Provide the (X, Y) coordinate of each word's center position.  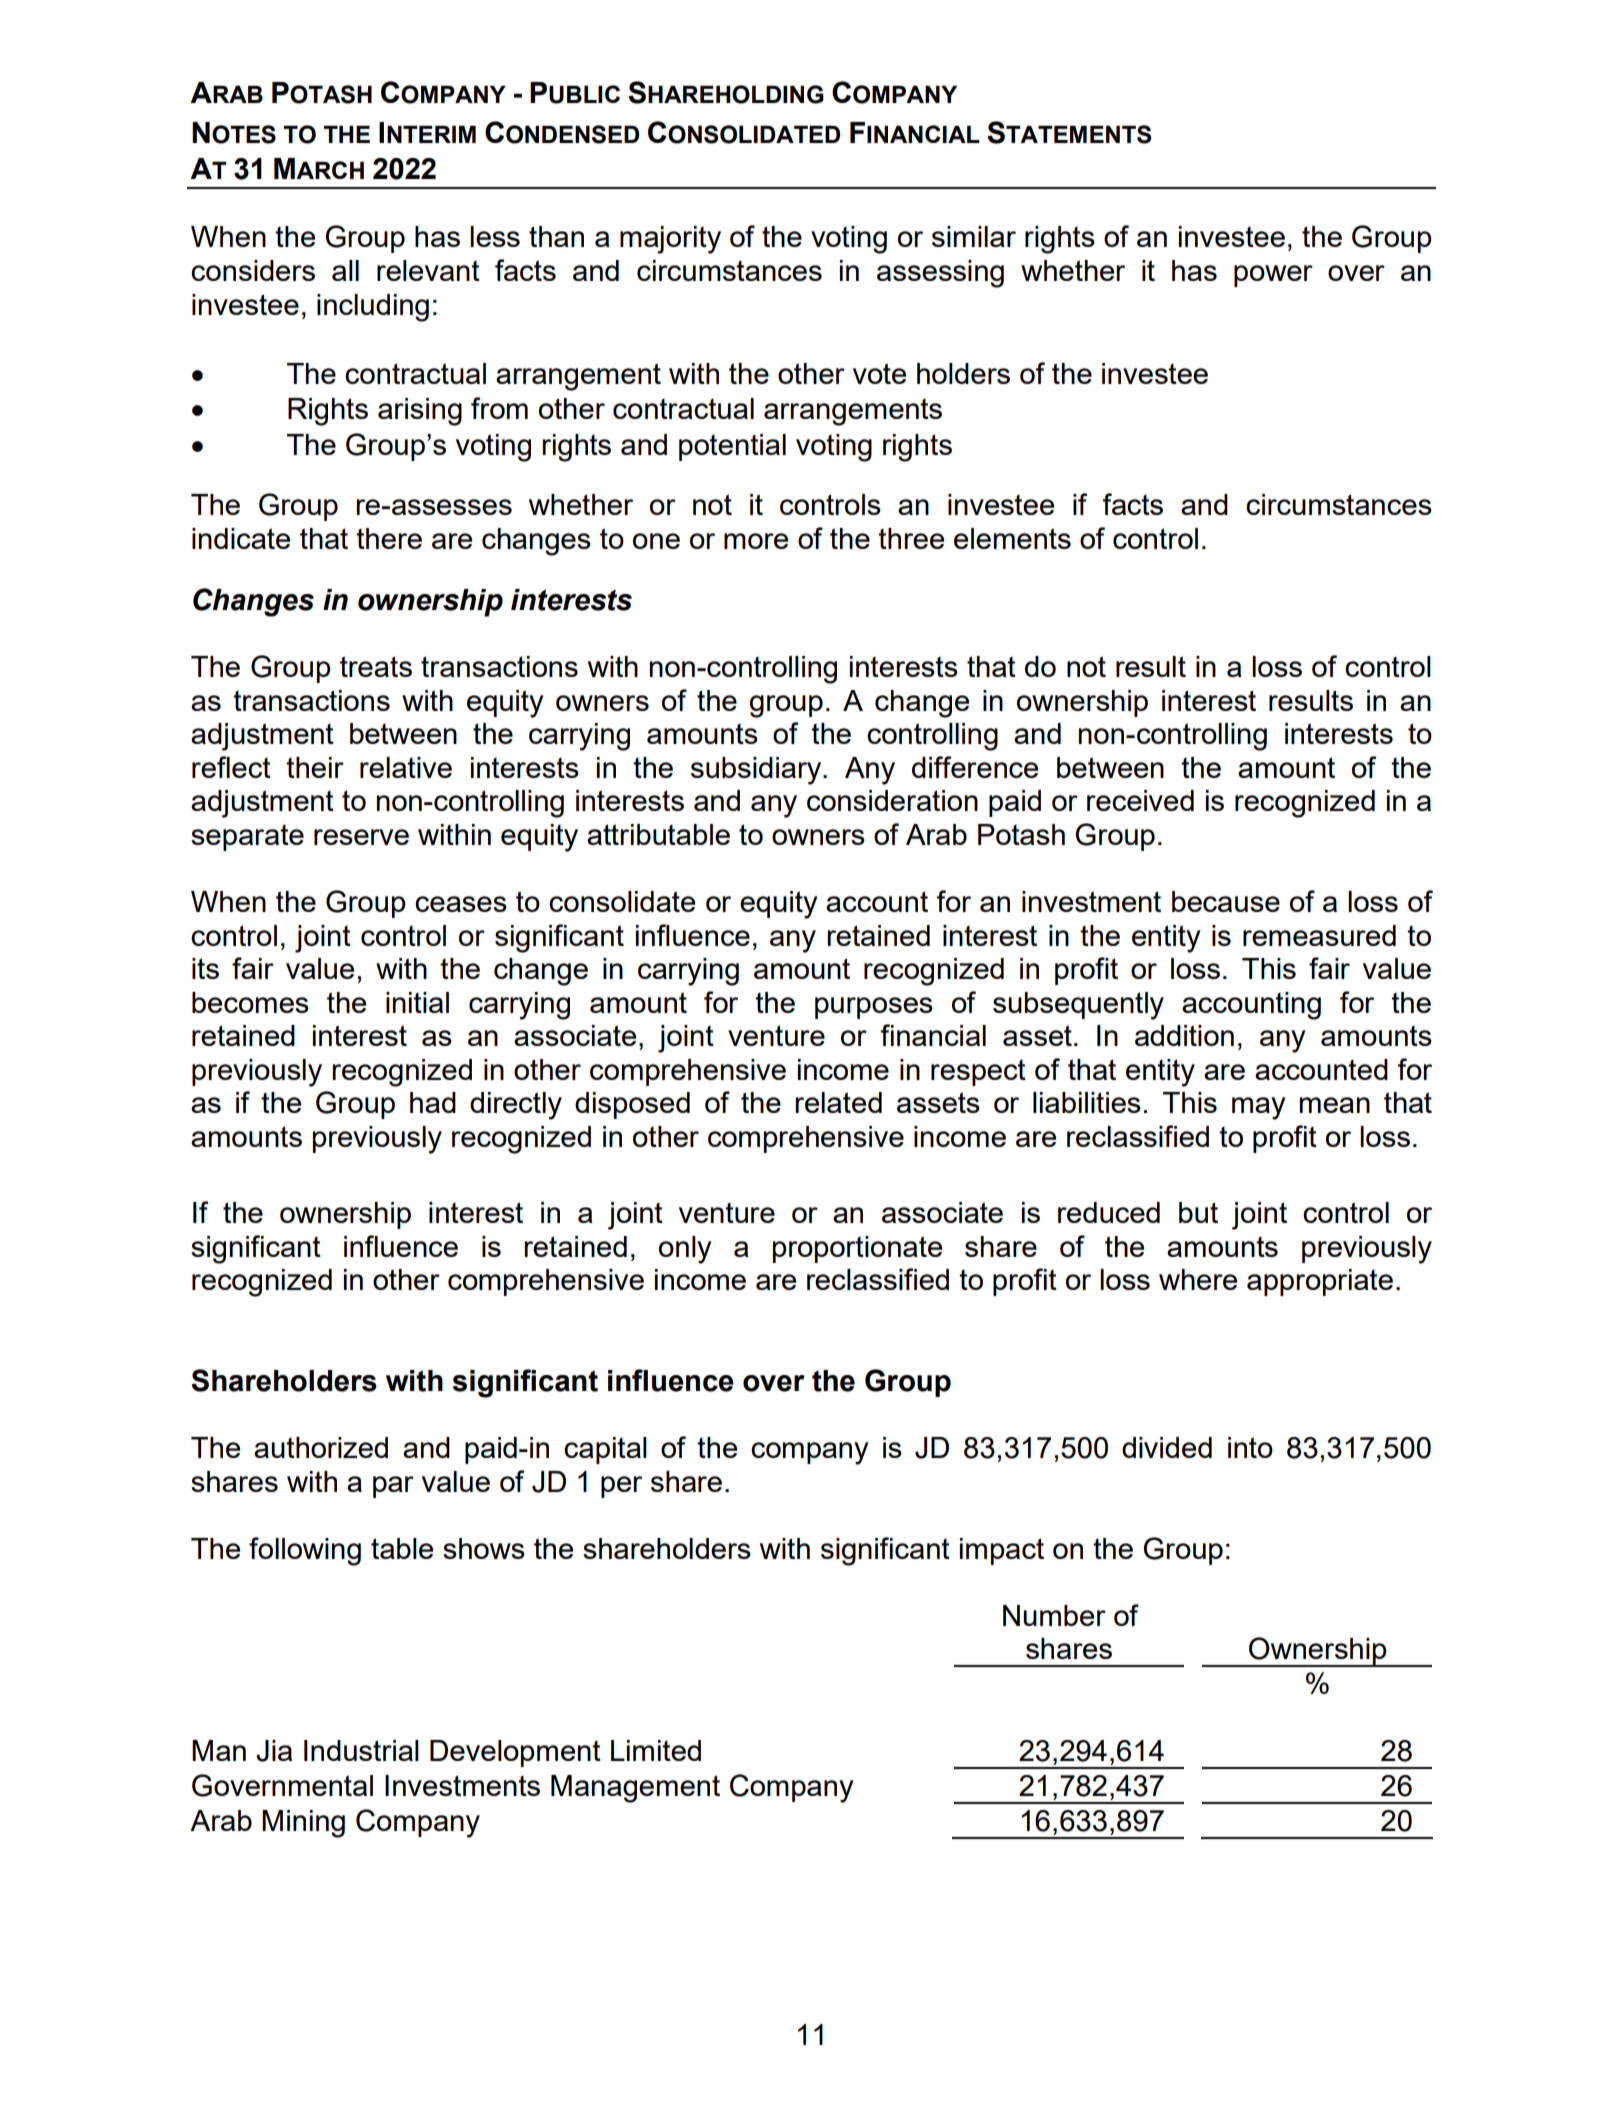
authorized (321, 1447)
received (1140, 800)
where (1198, 1279)
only (685, 1250)
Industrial (361, 1750)
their (315, 767)
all (345, 270)
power (1273, 276)
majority (670, 240)
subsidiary (757, 771)
